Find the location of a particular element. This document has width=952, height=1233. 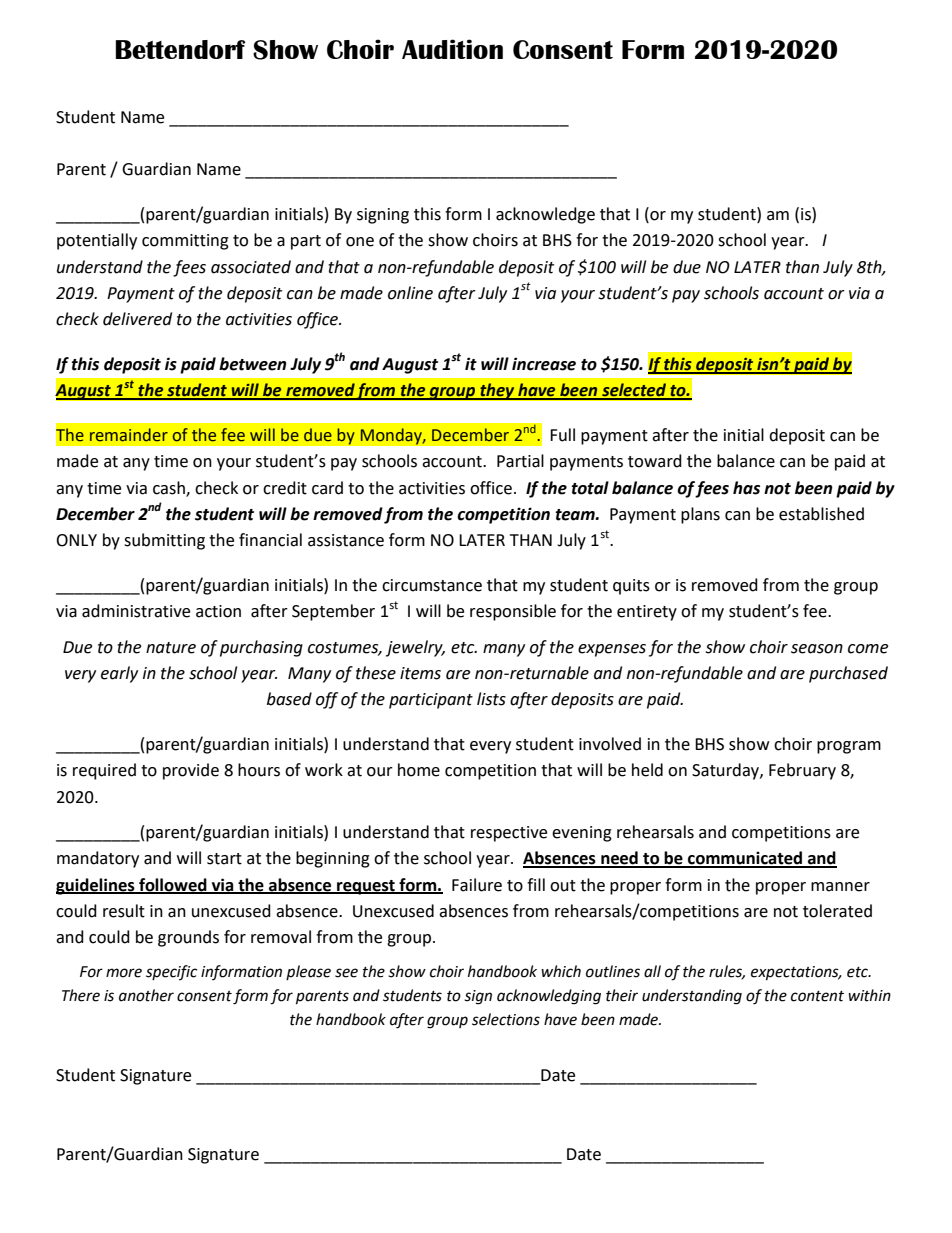

another is located at coordinates (146, 995).
